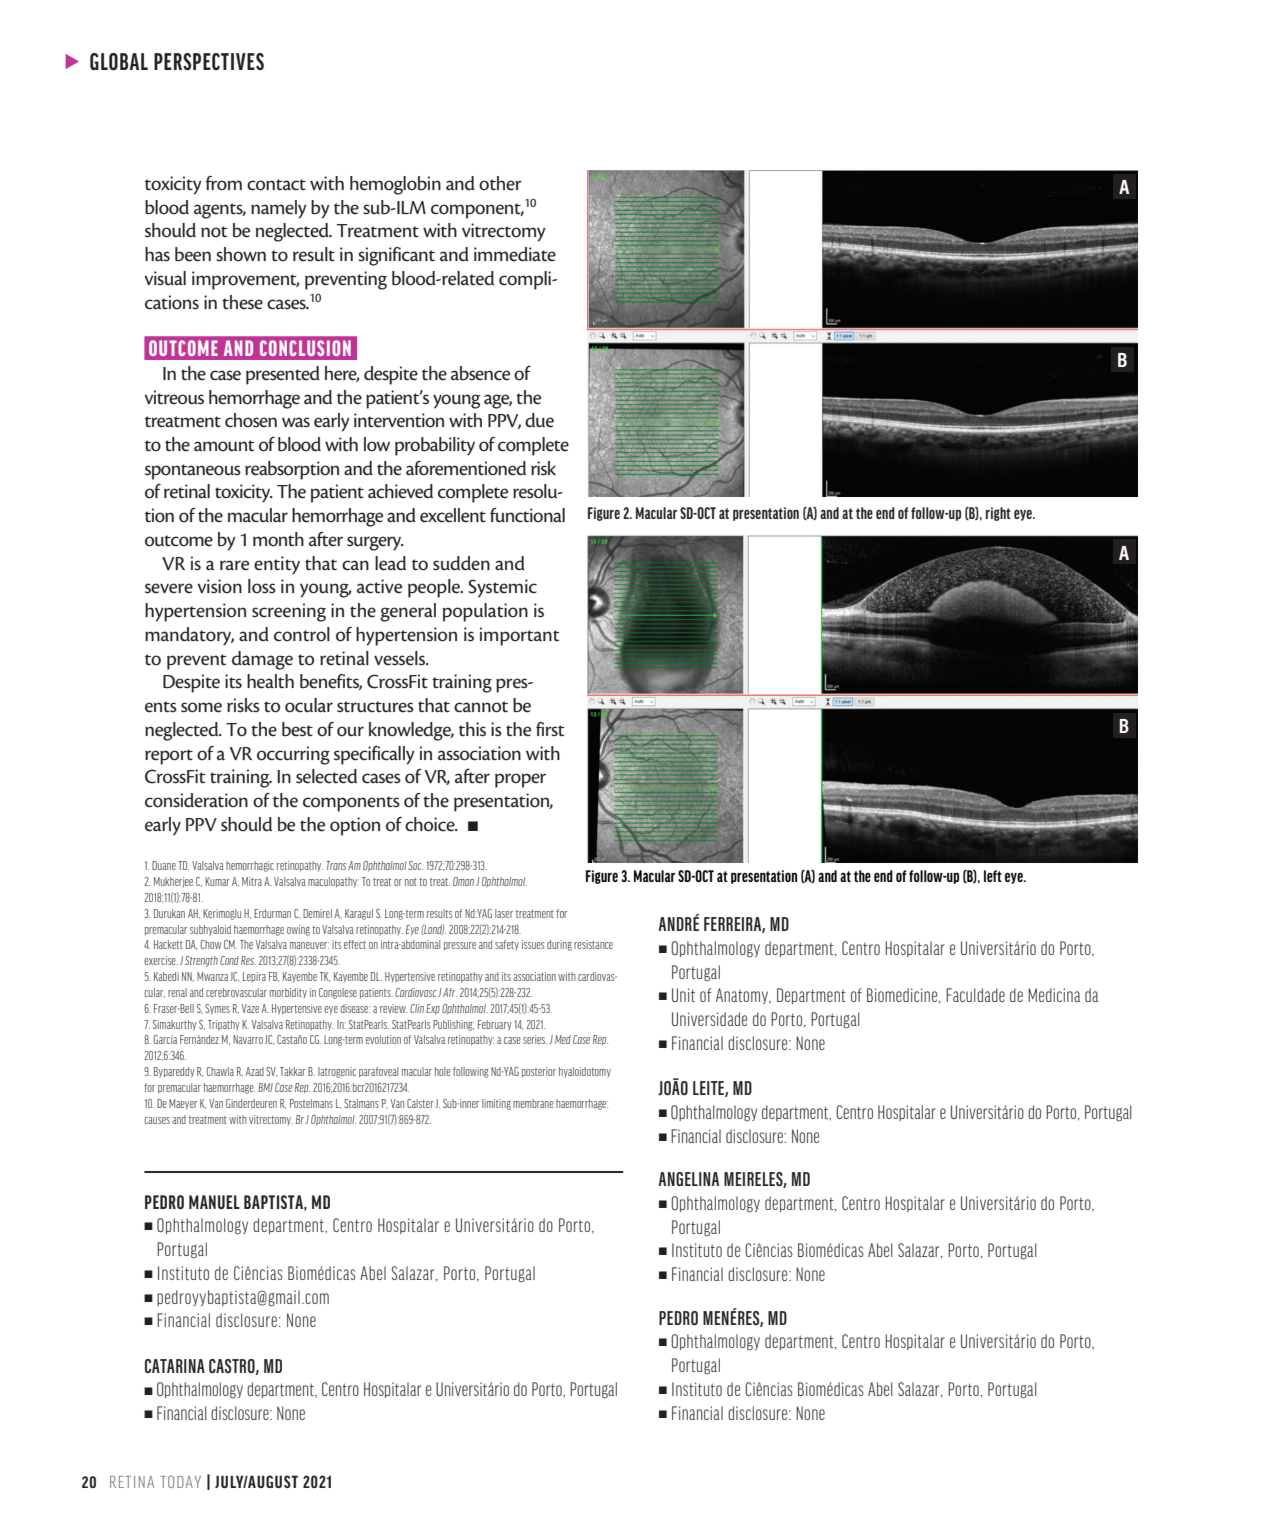  I want to click on TODAY, so click(181, 1481).
